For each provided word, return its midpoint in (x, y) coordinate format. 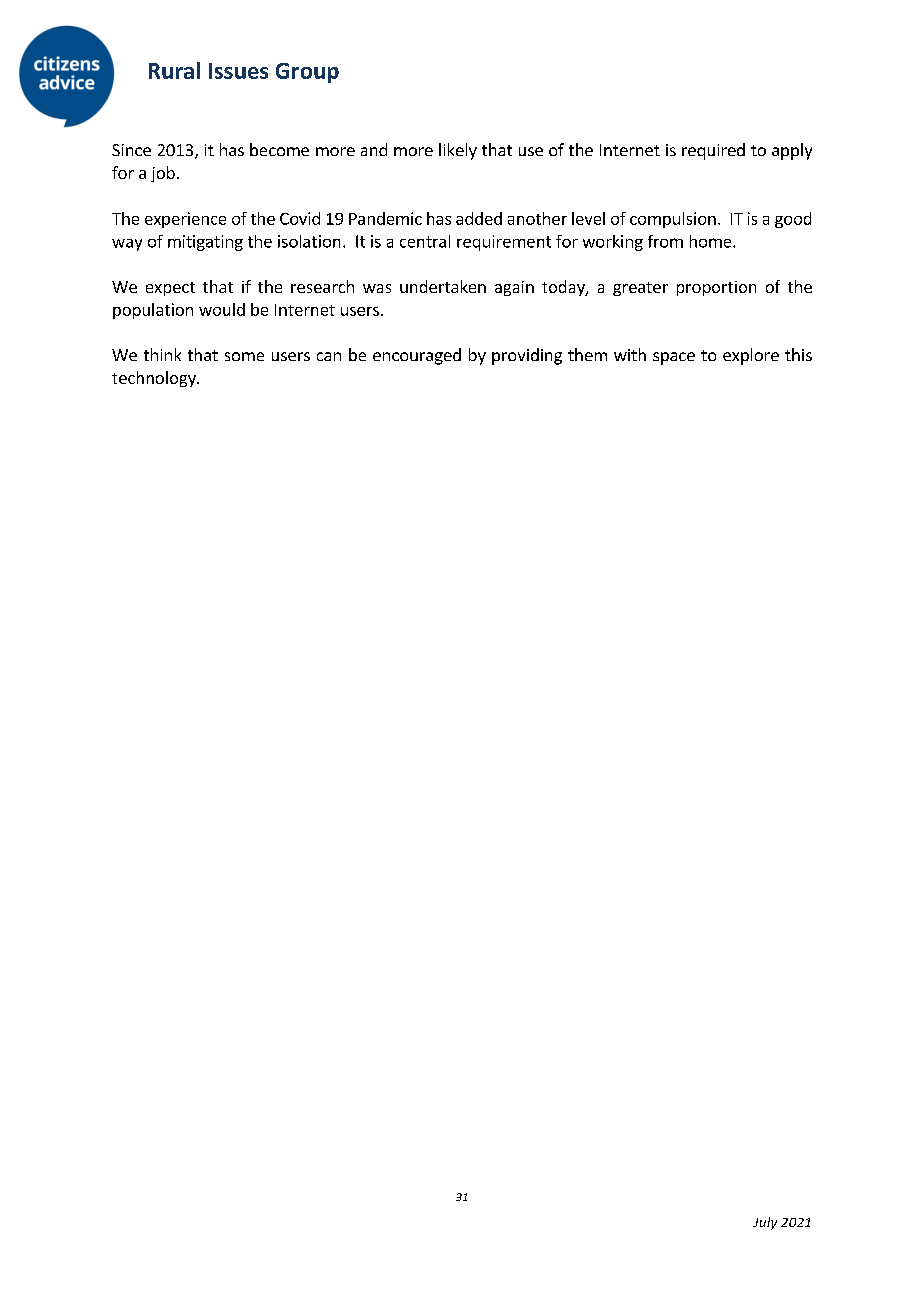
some (244, 356)
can (329, 356)
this (798, 354)
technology (155, 379)
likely (458, 151)
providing (527, 356)
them (587, 354)
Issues (238, 71)
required (713, 151)
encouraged (417, 356)
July (765, 1223)
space (674, 358)
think (162, 354)
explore (751, 356)
